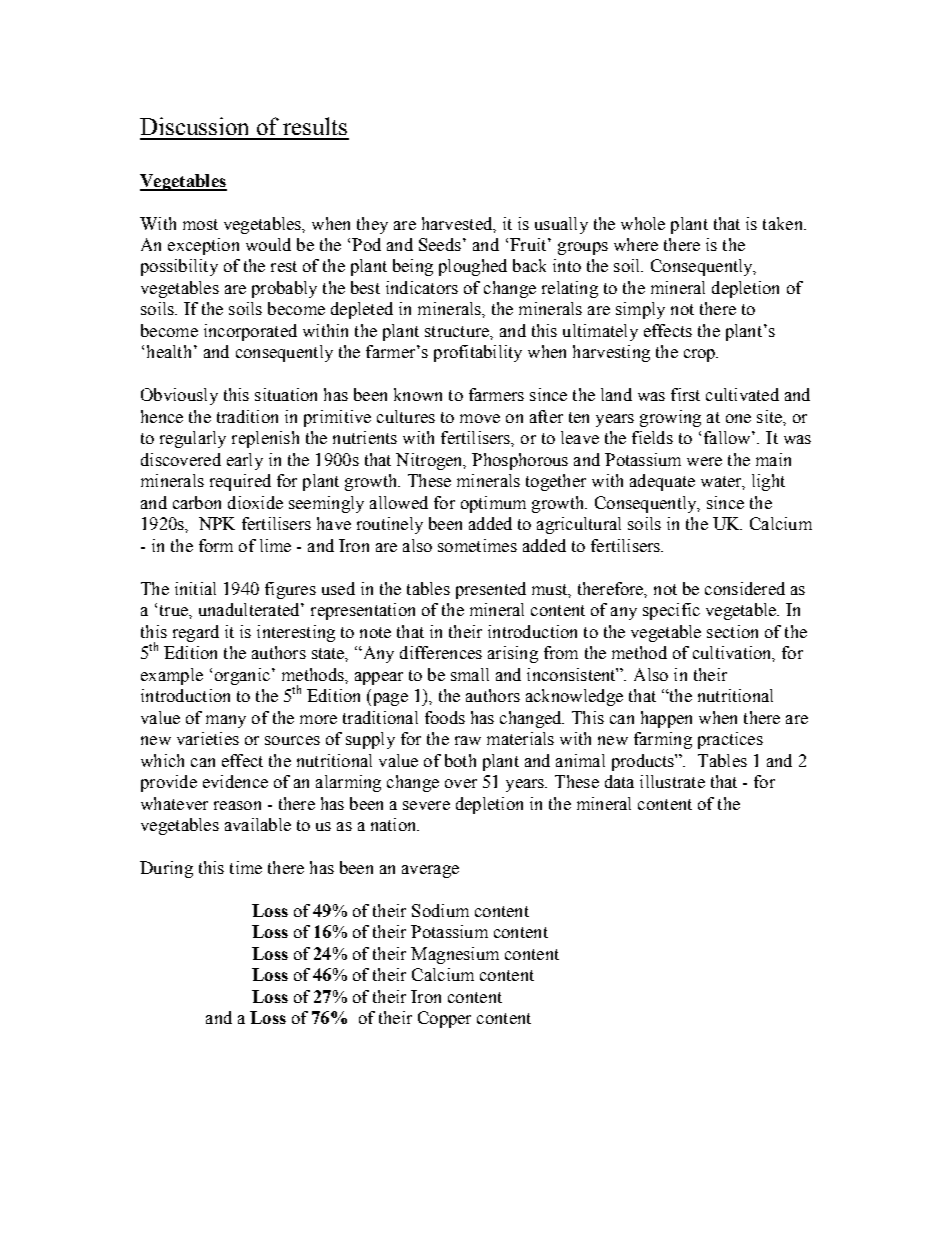  Describe the element at coordinates (480, 418) in the screenshot. I see `move` at that location.
